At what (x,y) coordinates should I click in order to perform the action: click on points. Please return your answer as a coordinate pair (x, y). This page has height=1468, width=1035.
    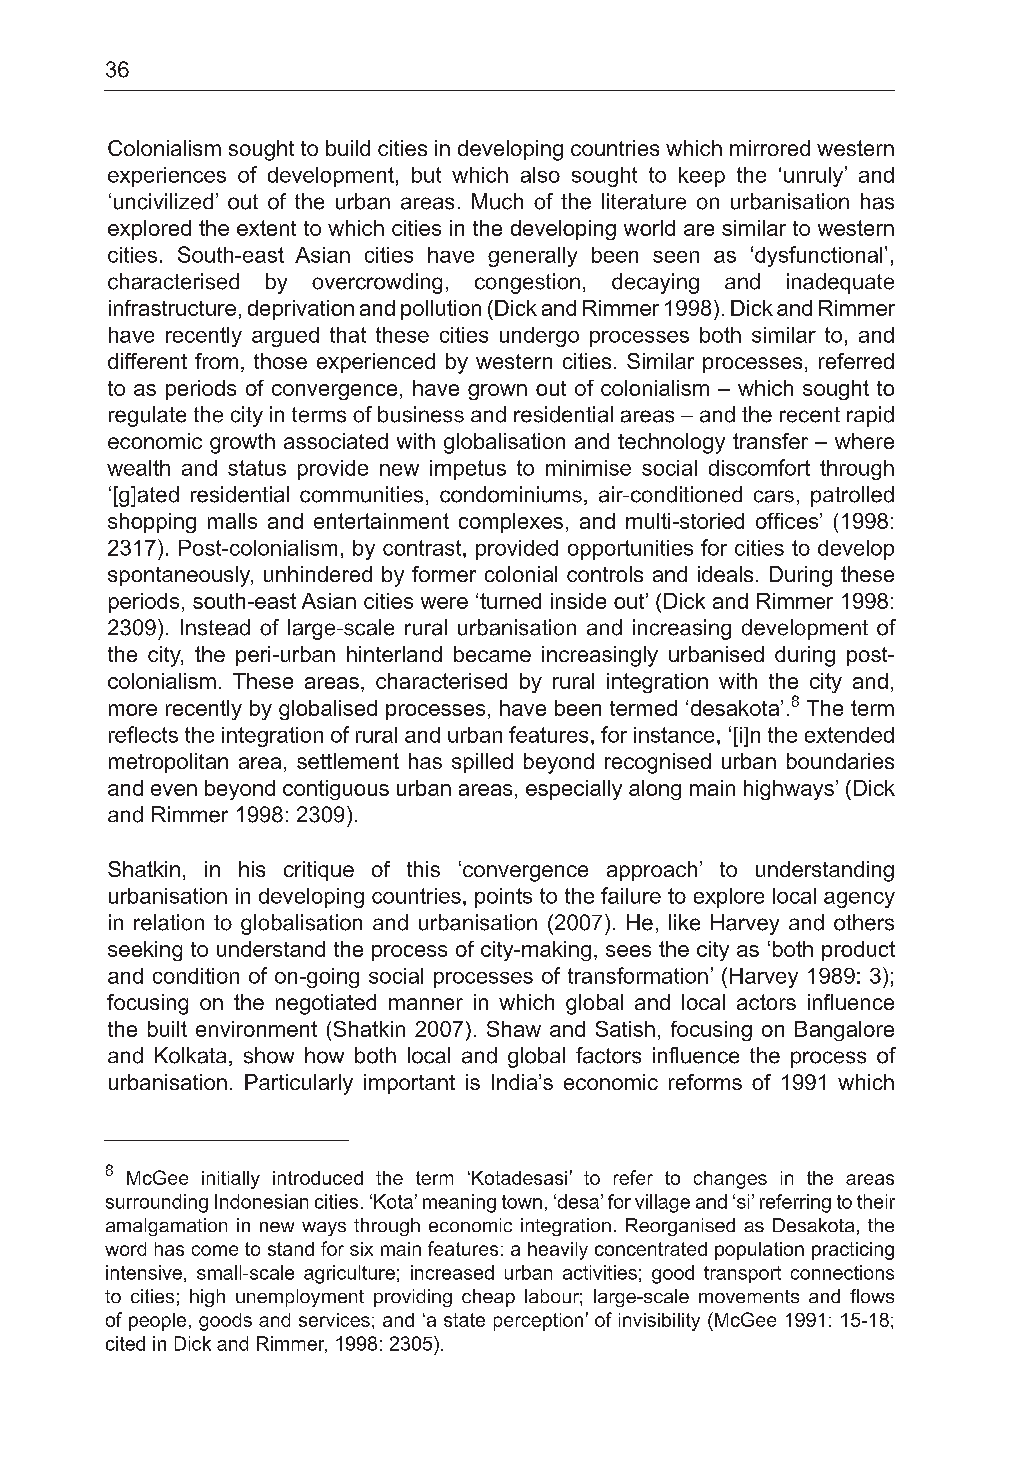
    Looking at the image, I should click on (503, 898).
